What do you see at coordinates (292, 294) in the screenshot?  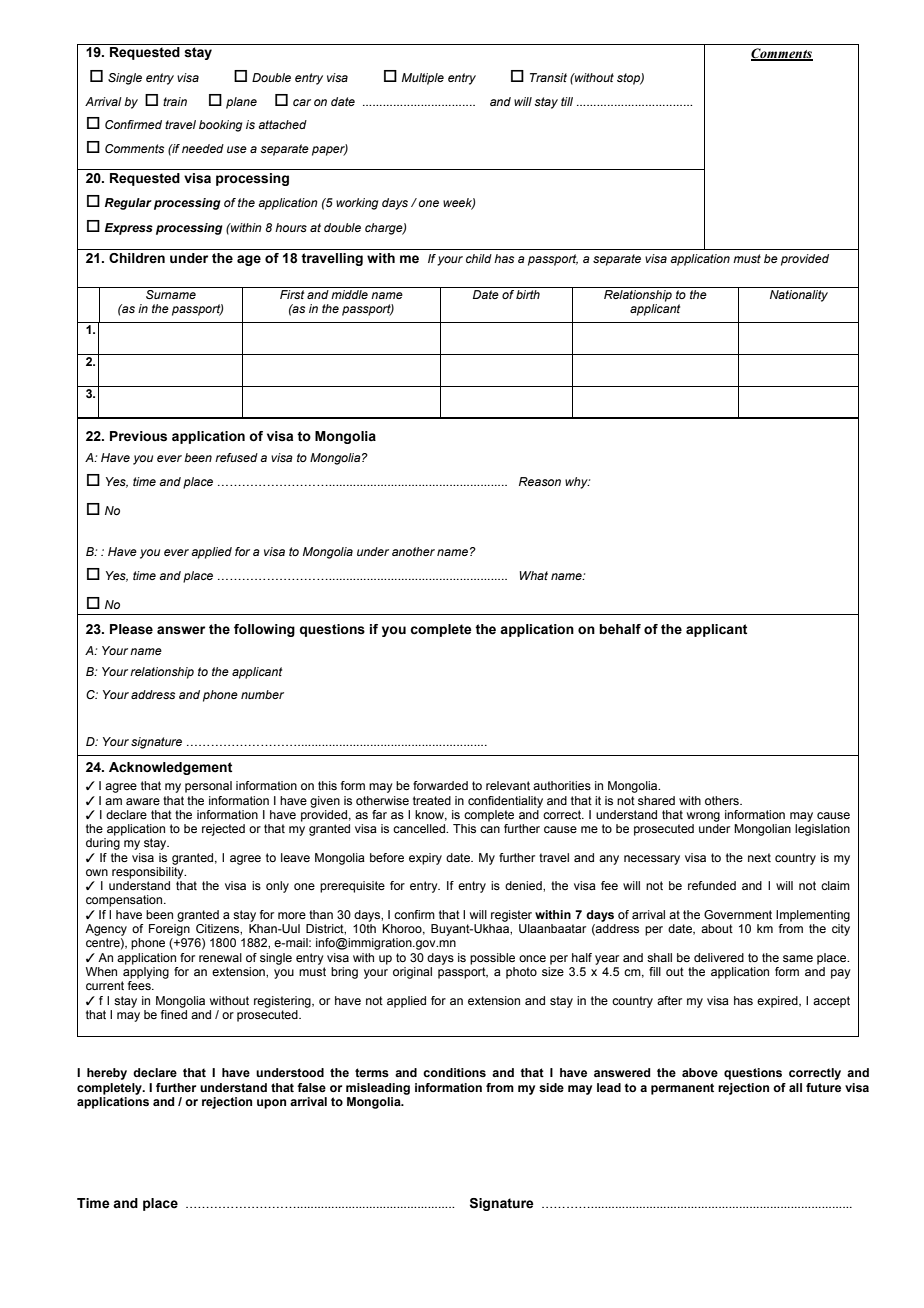 I see `First` at bounding box center [292, 294].
